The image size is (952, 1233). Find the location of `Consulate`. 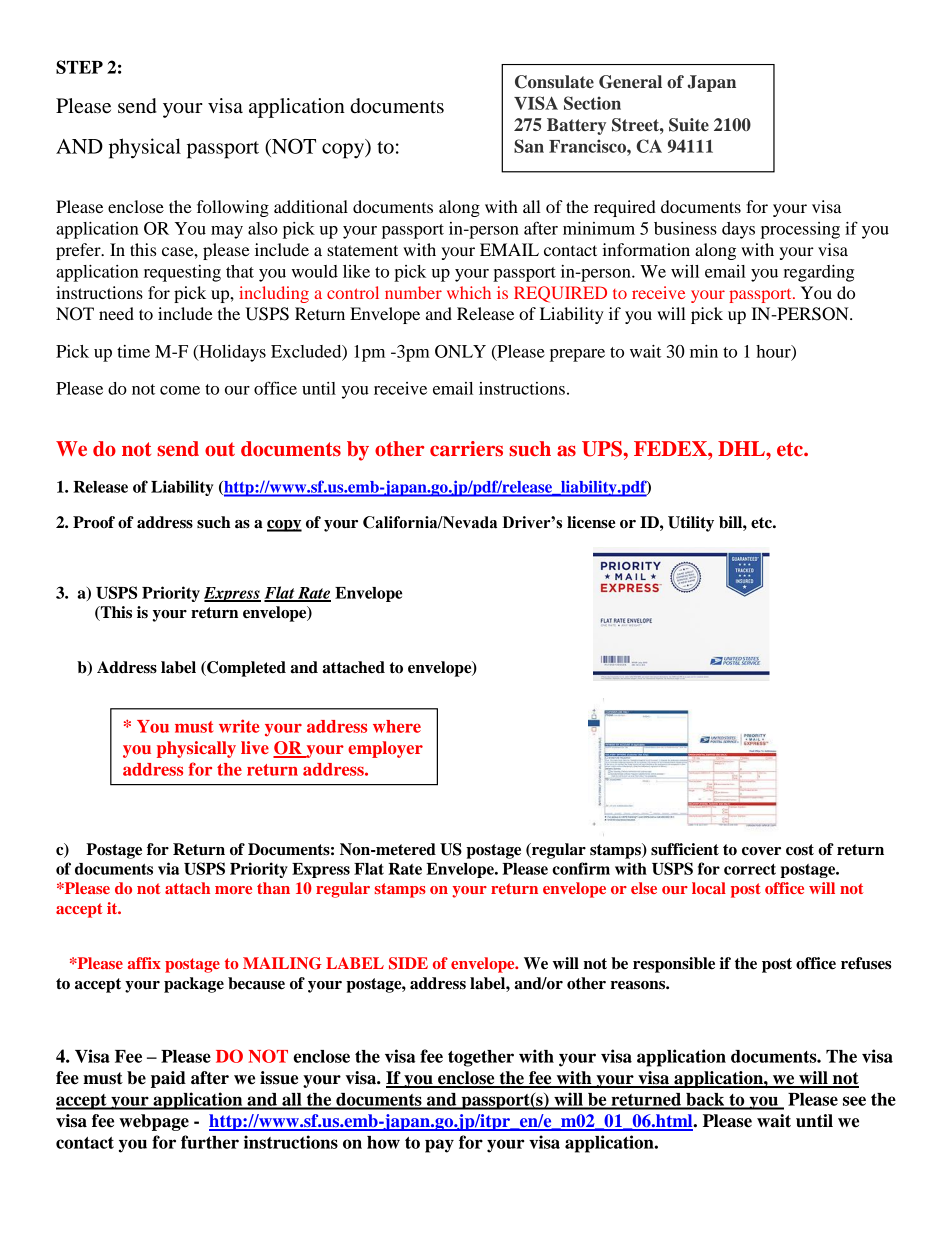

Consulate is located at coordinates (554, 82).
